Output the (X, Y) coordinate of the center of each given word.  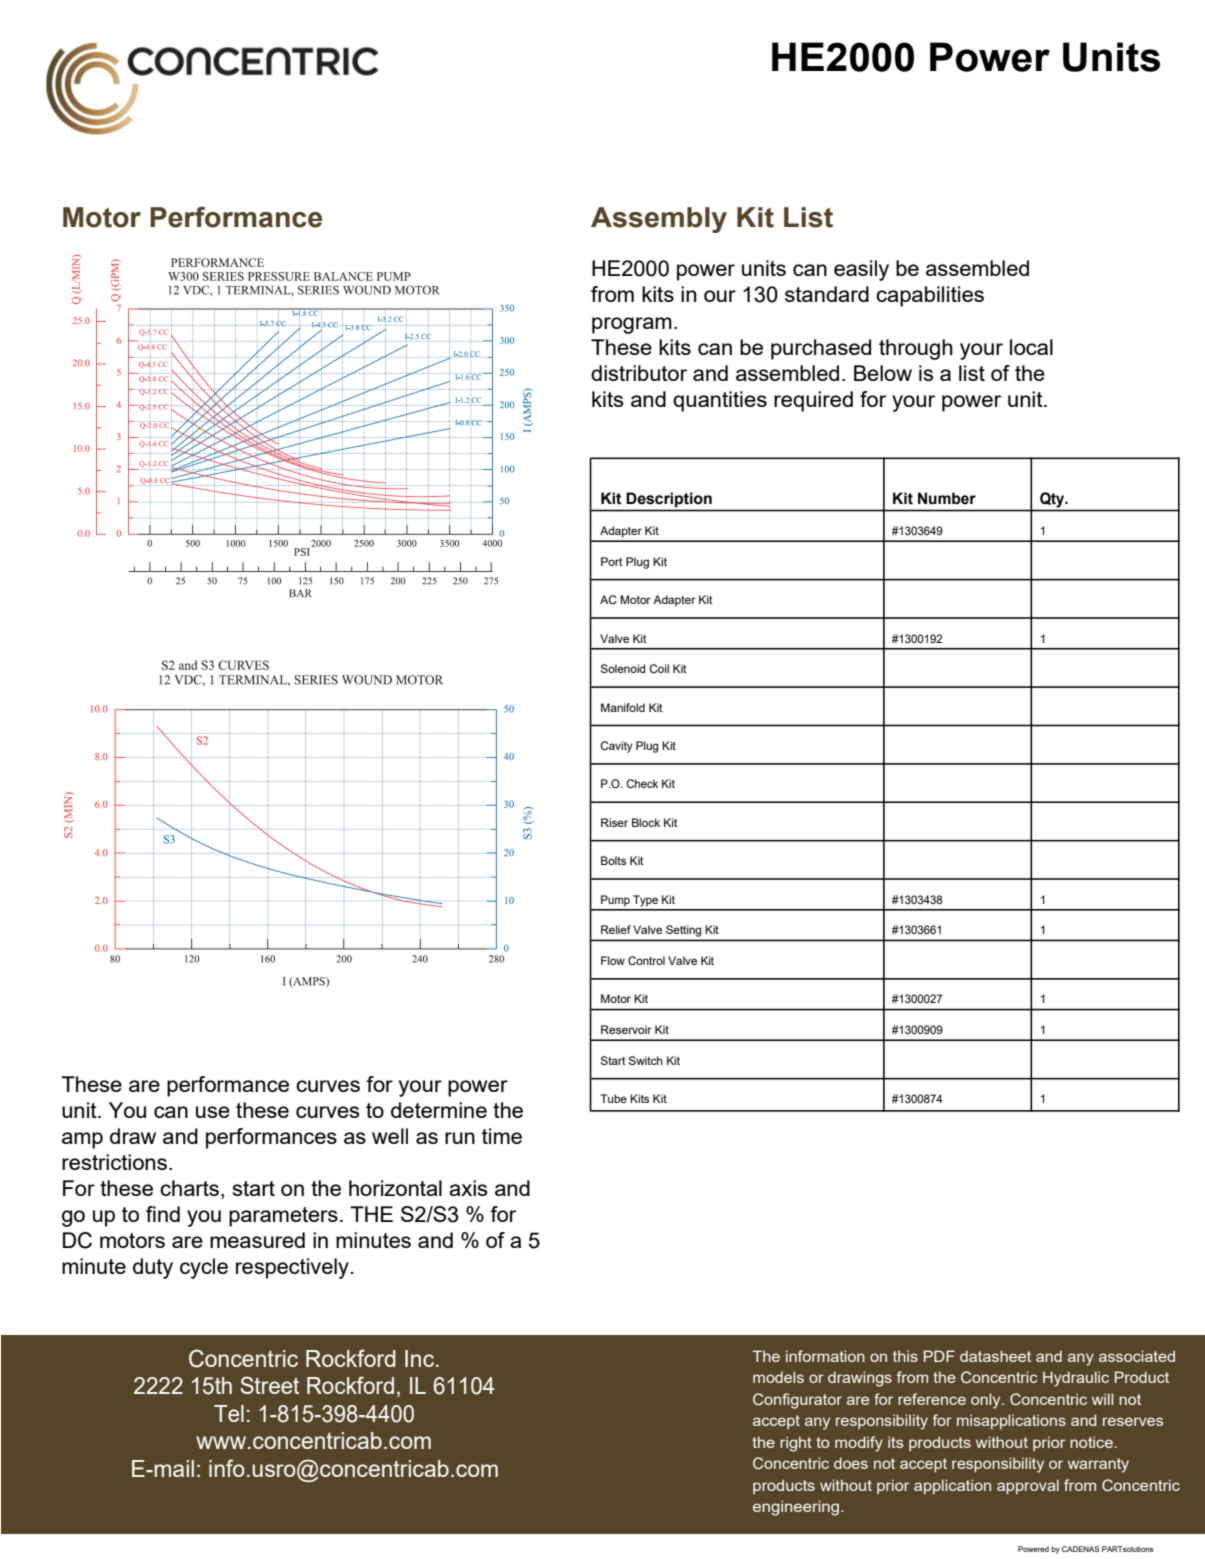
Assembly (659, 220)
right (796, 1444)
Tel (229, 1413)
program (632, 325)
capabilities (930, 296)
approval (1028, 1486)
